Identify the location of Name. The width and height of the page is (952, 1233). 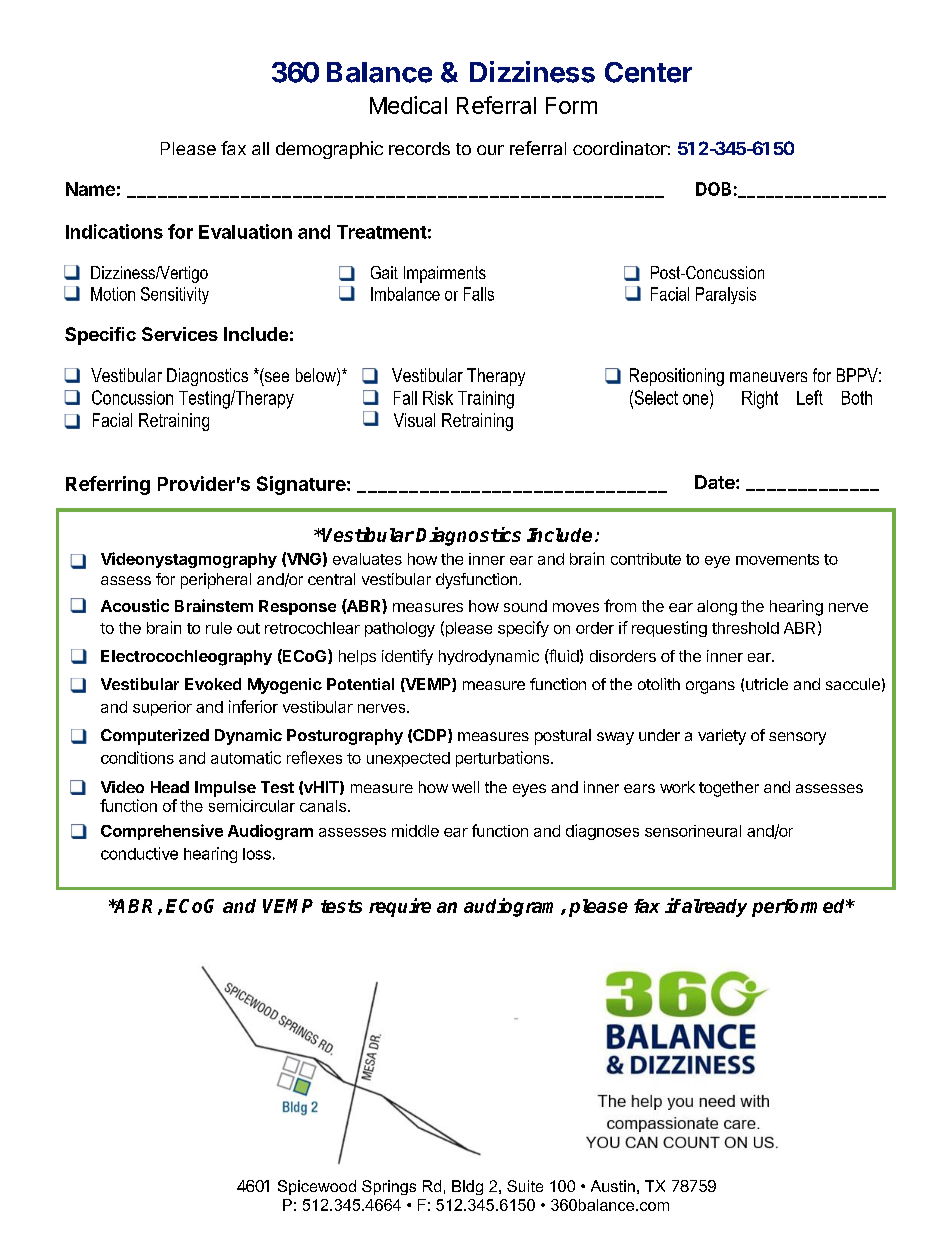
(90, 189).
